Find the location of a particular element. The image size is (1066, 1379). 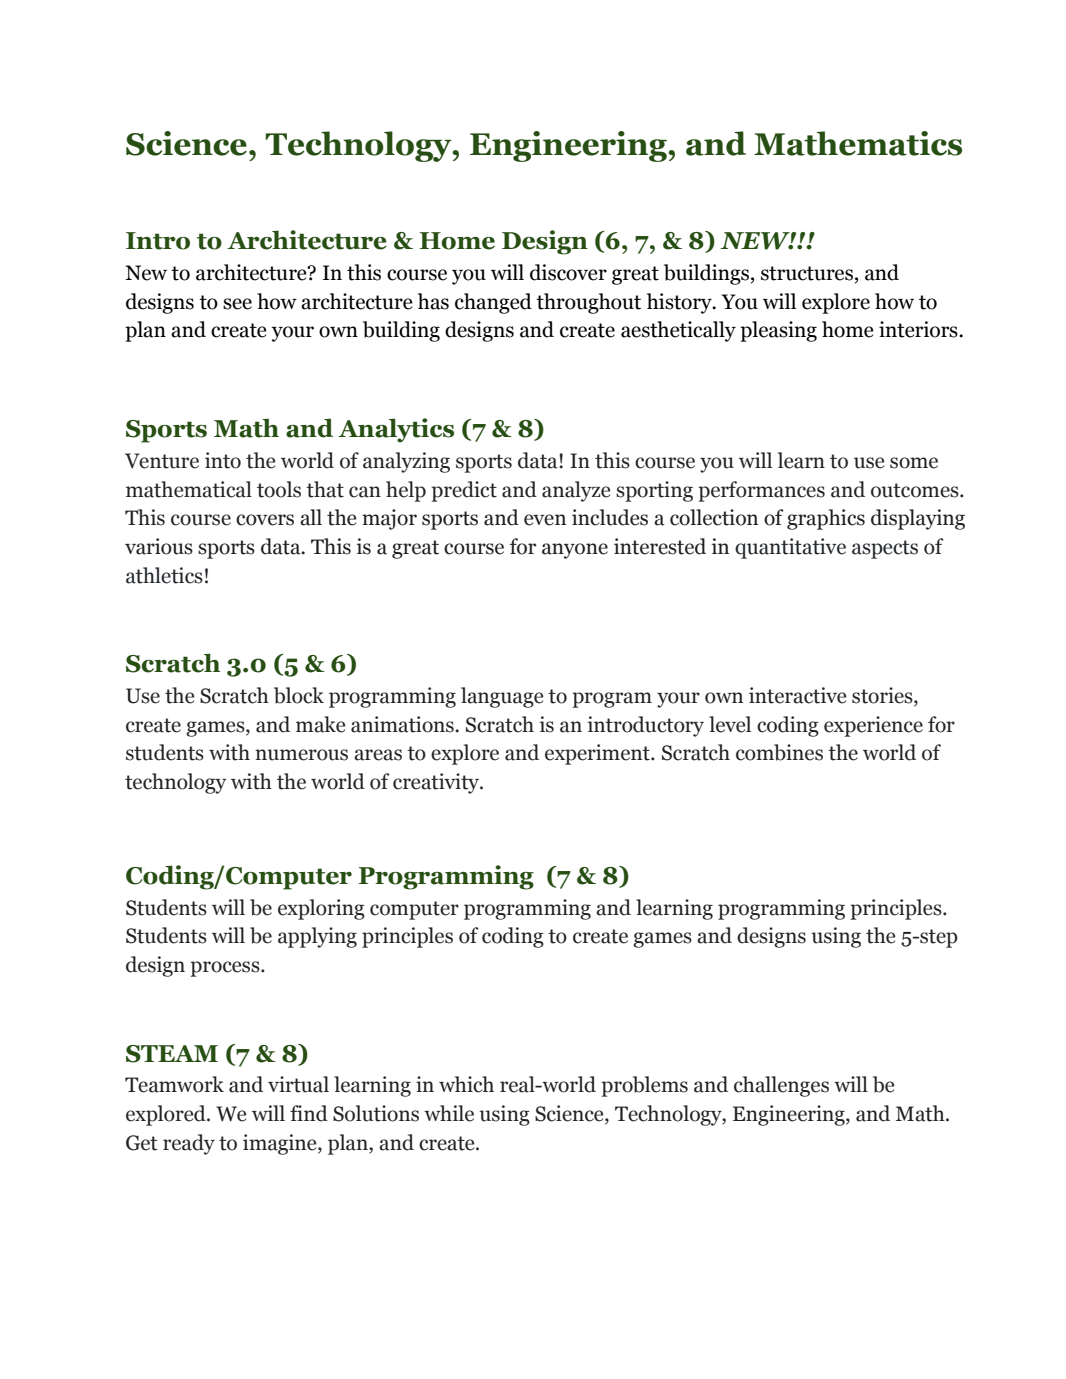

process is located at coordinates (226, 969).
